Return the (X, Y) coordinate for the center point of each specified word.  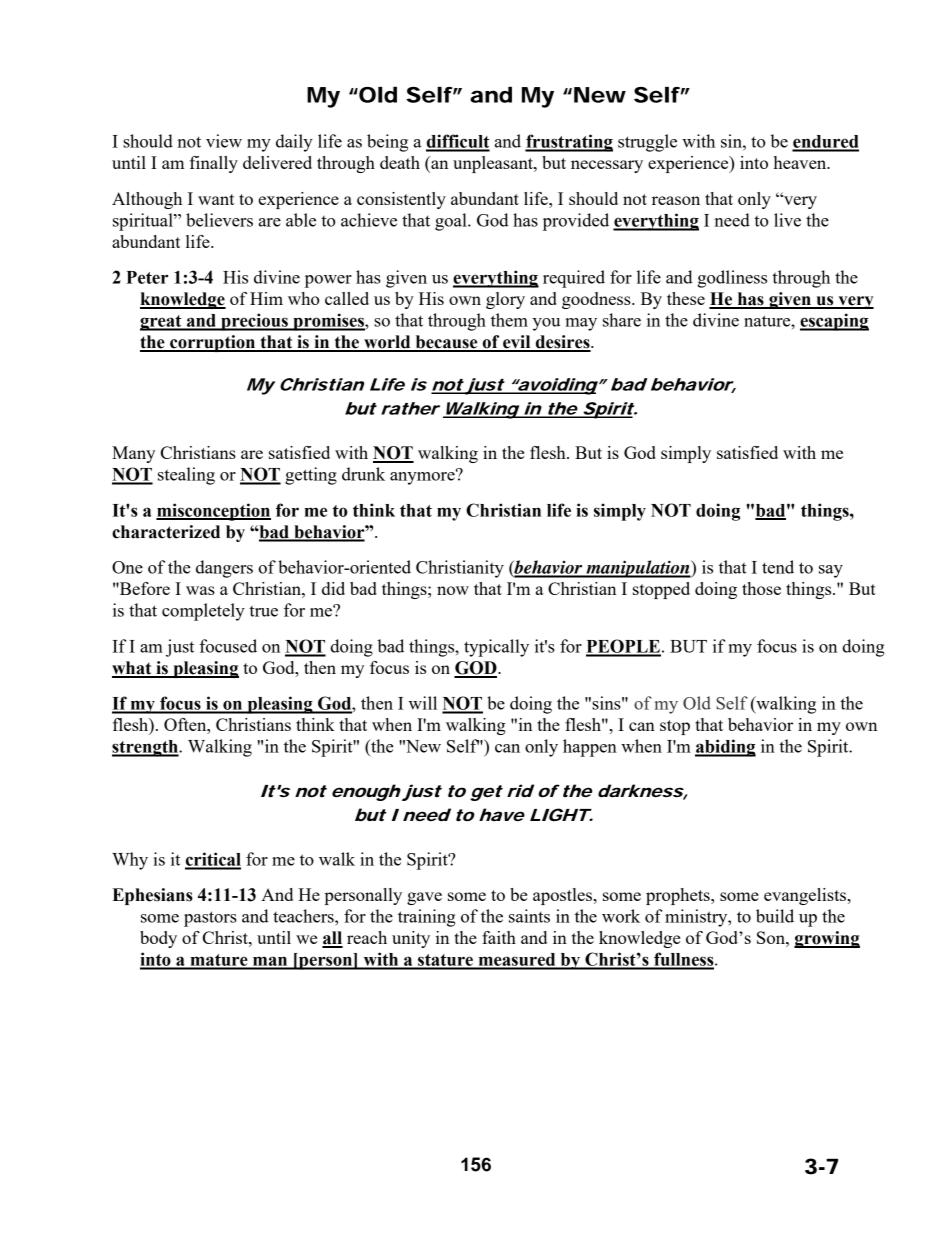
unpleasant (494, 164)
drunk (363, 474)
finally (214, 164)
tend (778, 567)
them (509, 320)
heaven (801, 162)
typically (496, 648)
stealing (186, 476)
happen (590, 748)
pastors (210, 919)
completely (203, 612)
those (761, 588)
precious (254, 322)
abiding (725, 748)
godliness (732, 279)
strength (146, 748)
